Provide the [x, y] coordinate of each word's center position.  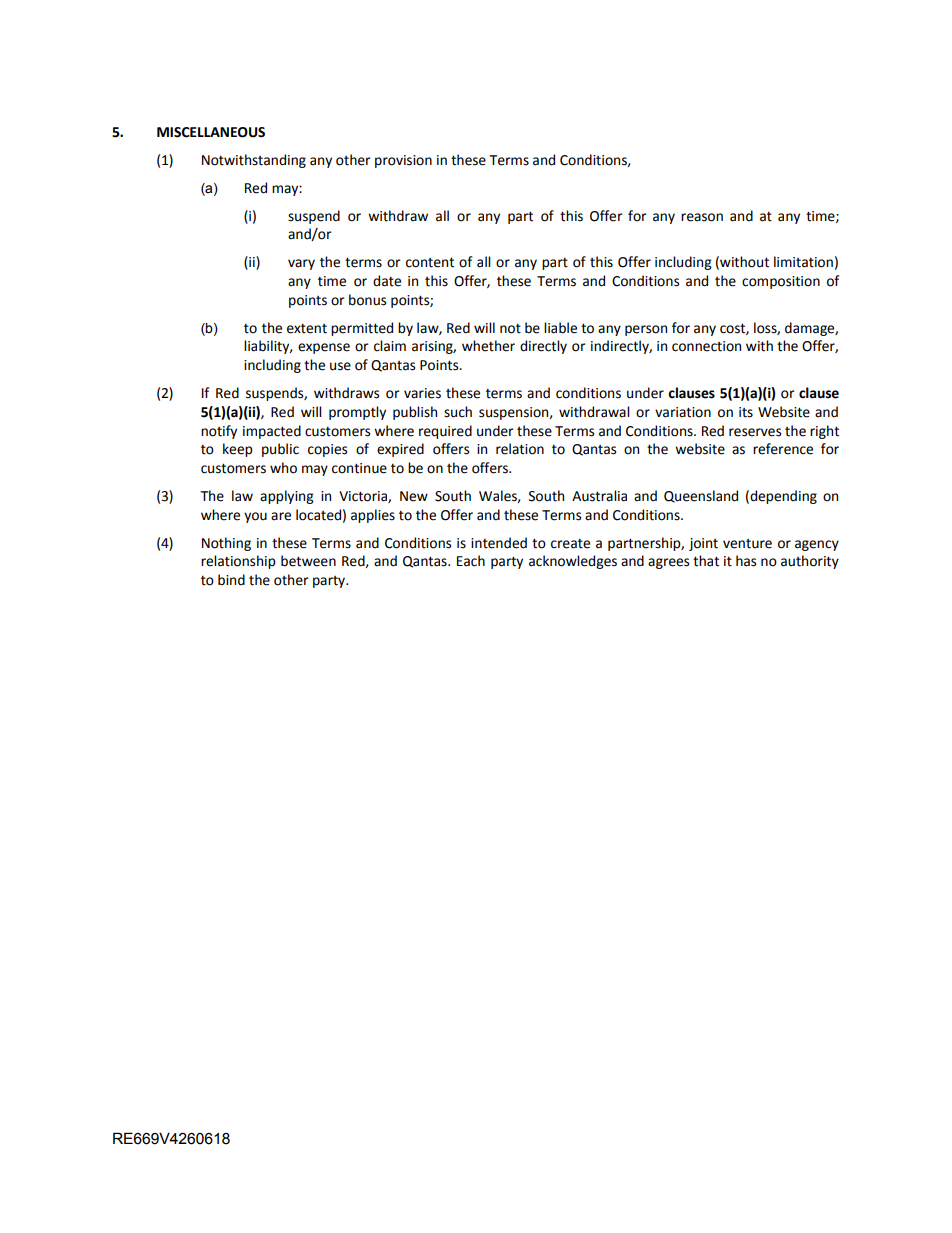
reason [702, 217]
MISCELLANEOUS [211, 132]
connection [706, 346]
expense [324, 348]
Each [471, 561]
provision [403, 161]
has [746, 561]
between [308, 561]
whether [488, 346]
